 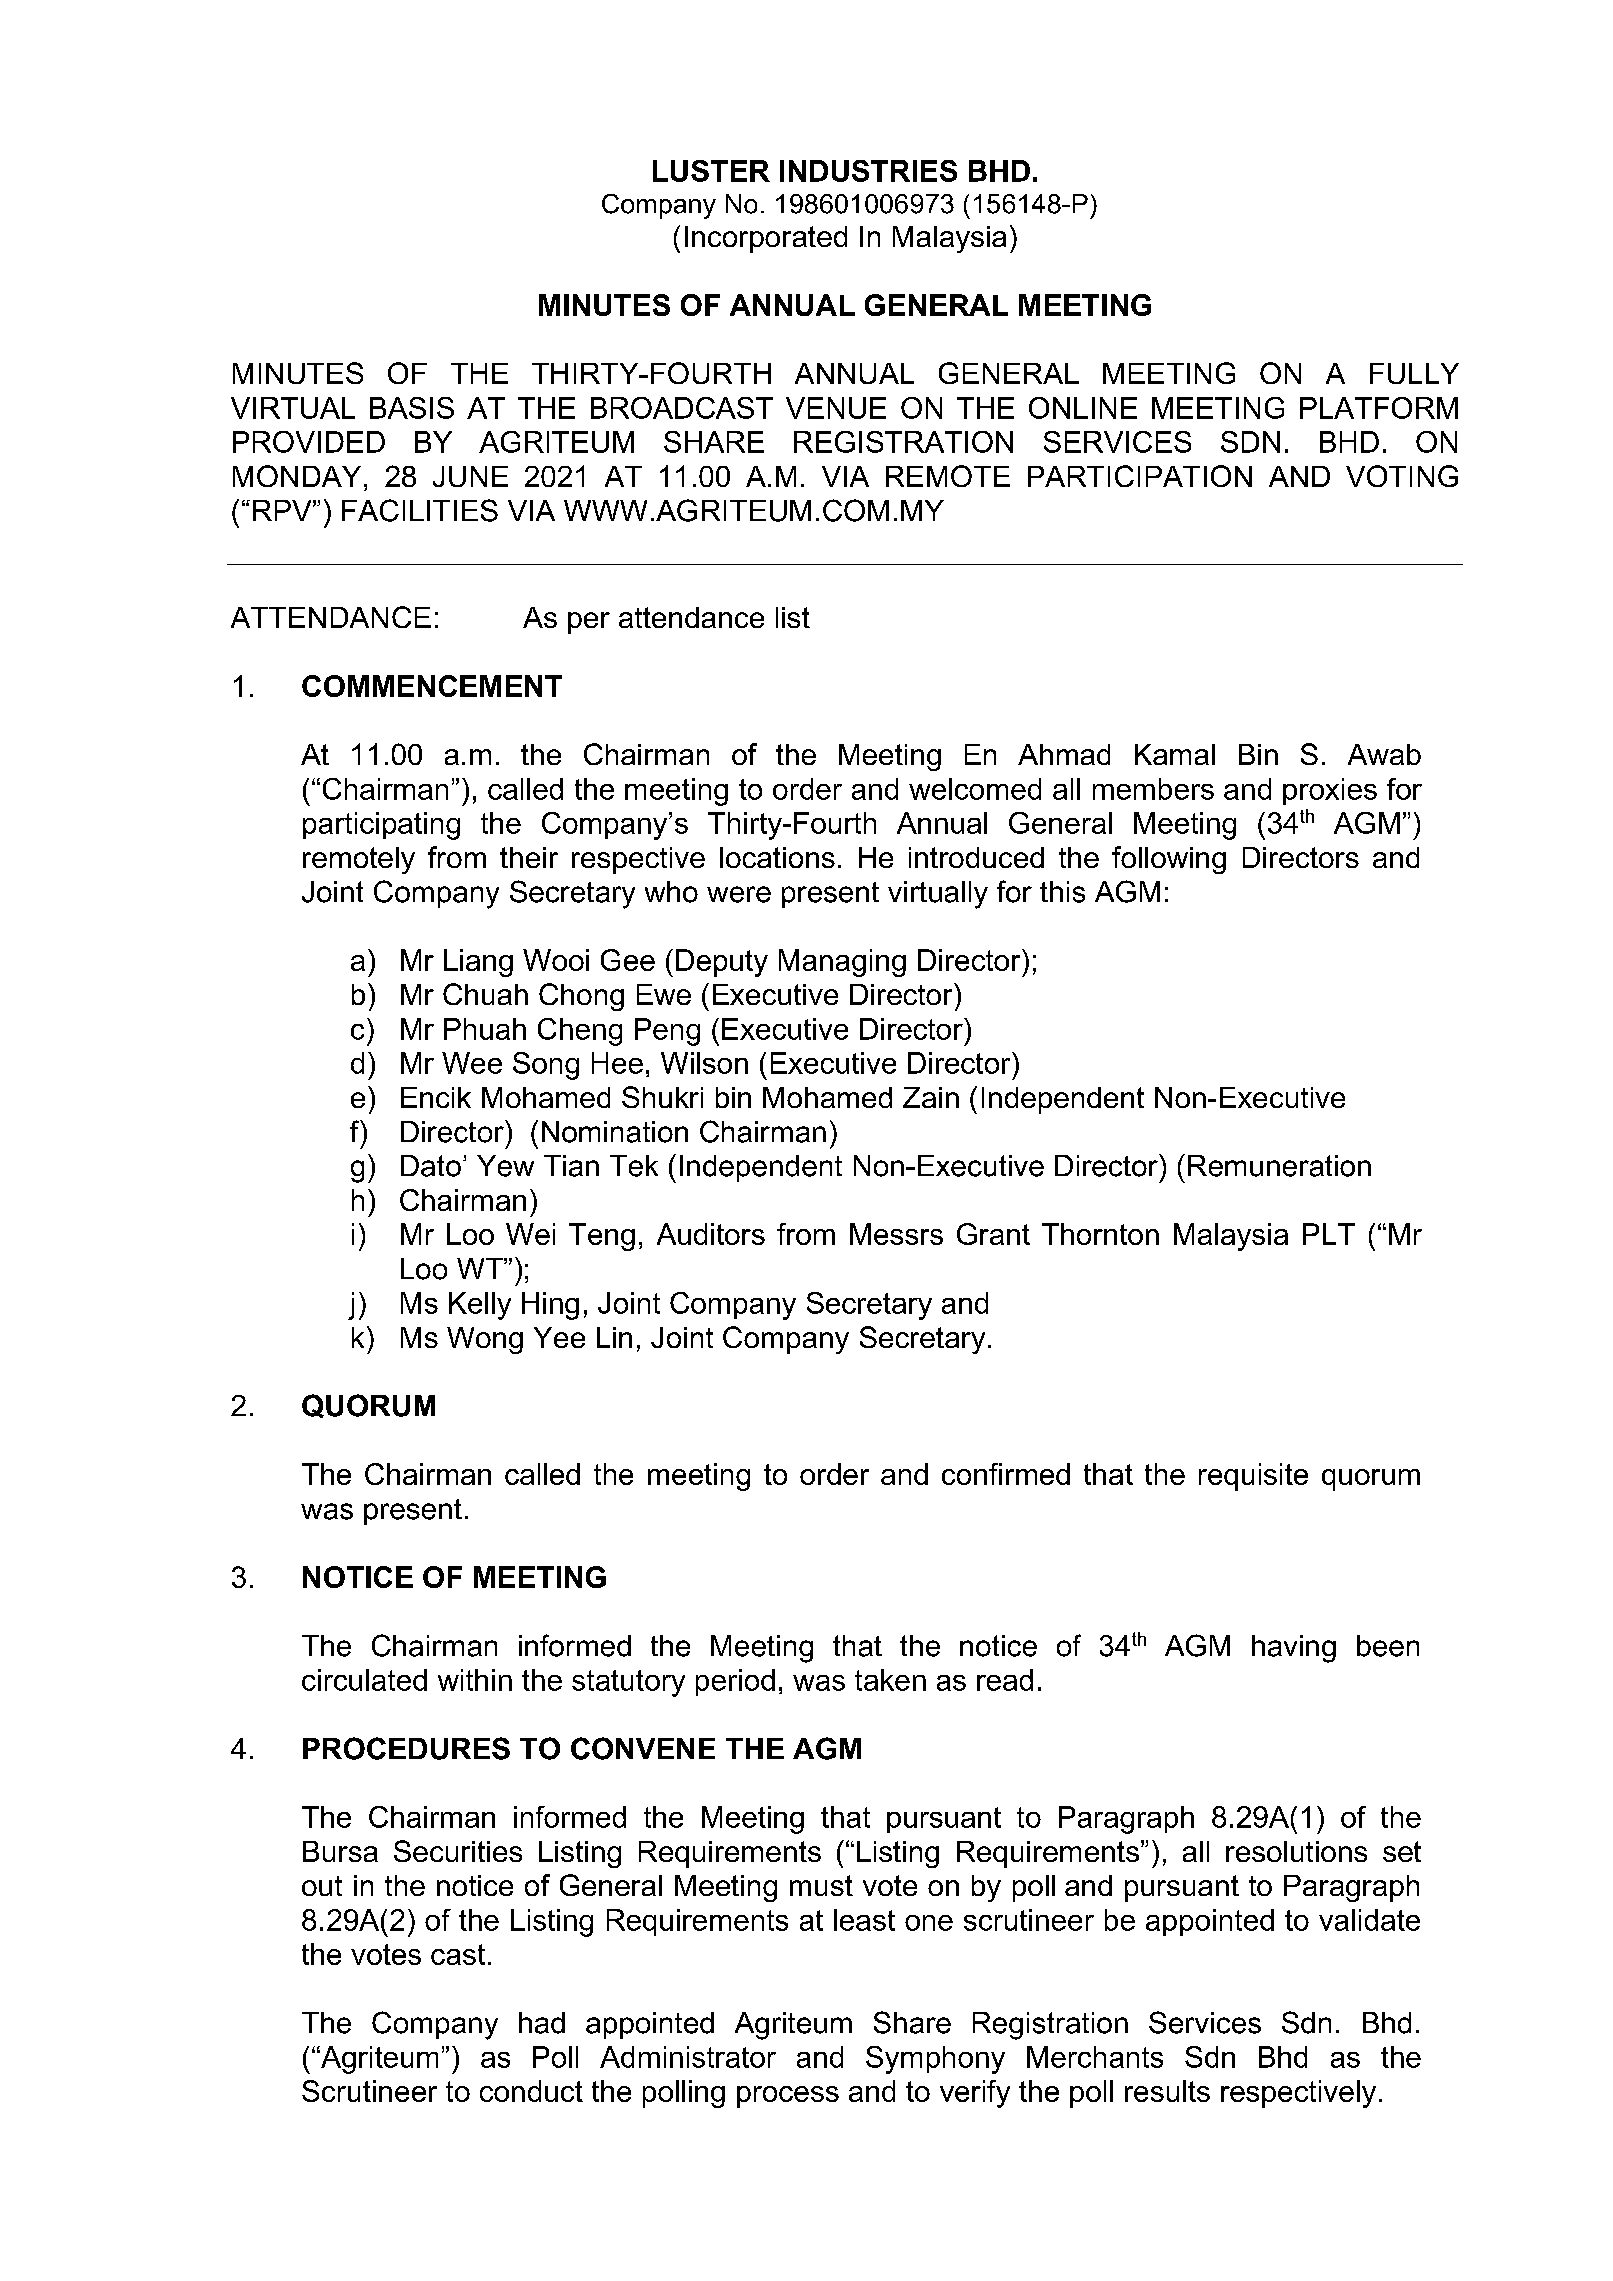 I want to click on BASIS, so click(x=412, y=408).
